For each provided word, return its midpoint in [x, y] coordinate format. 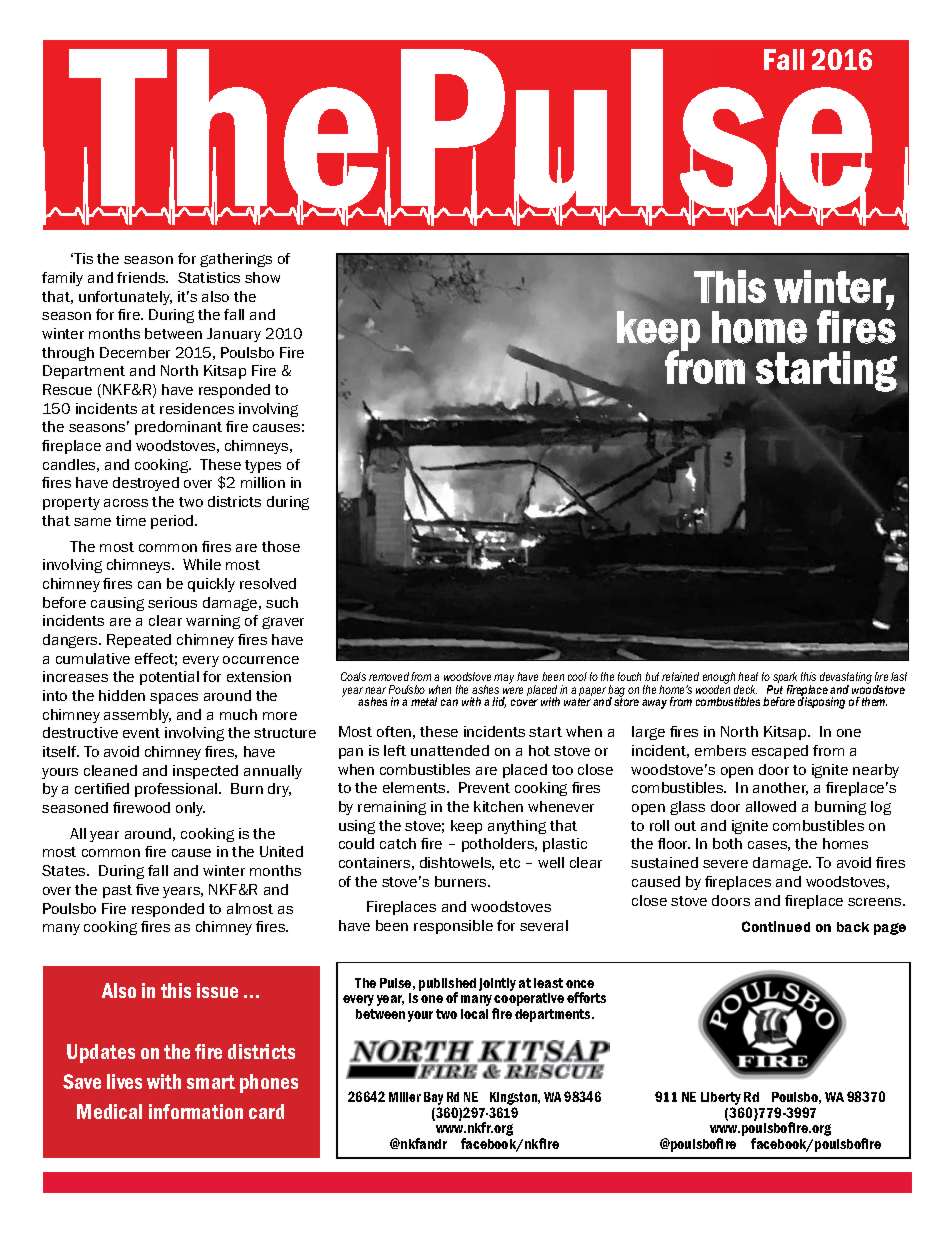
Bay [433, 1100]
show [262, 277]
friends [142, 277]
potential [169, 678]
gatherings [236, 260]
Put [775, 689]
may [504, 679]
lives [124, 1081]
